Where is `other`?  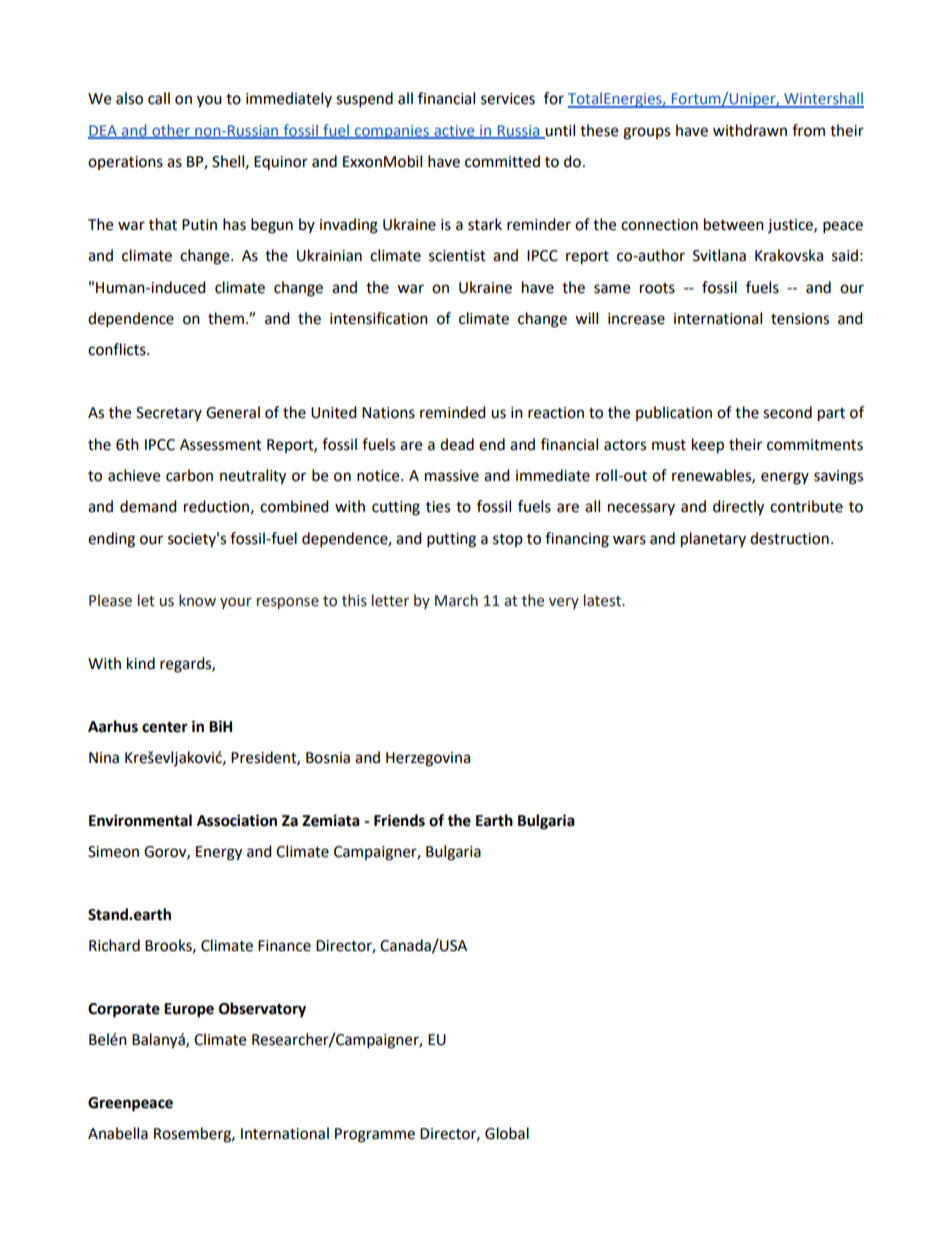
other is located at coordinates (171, 131).
